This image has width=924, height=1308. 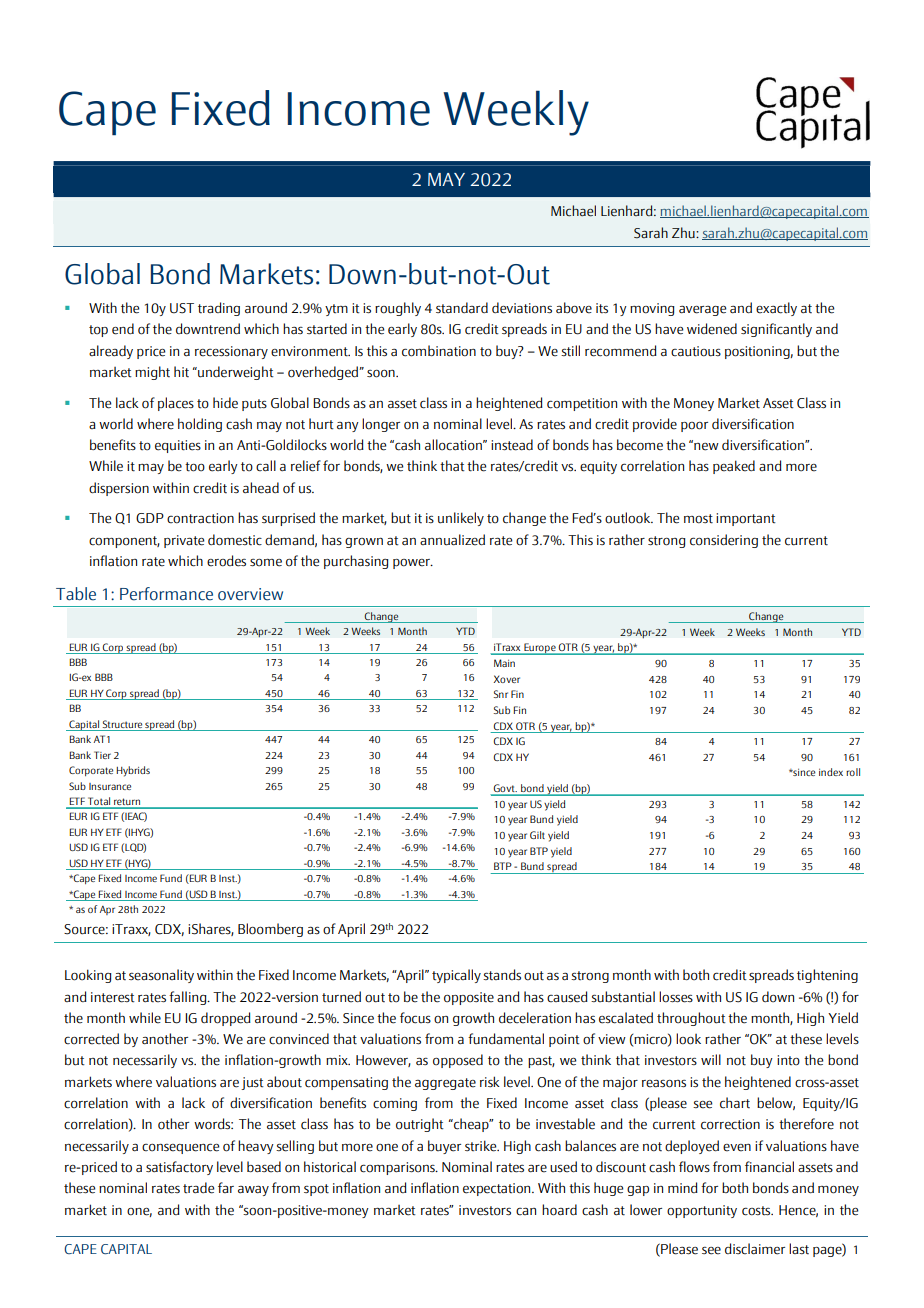 What do you see at coordinates (537, 835) in the image?
I see `Gilt` at bounding box center [537, 835].
